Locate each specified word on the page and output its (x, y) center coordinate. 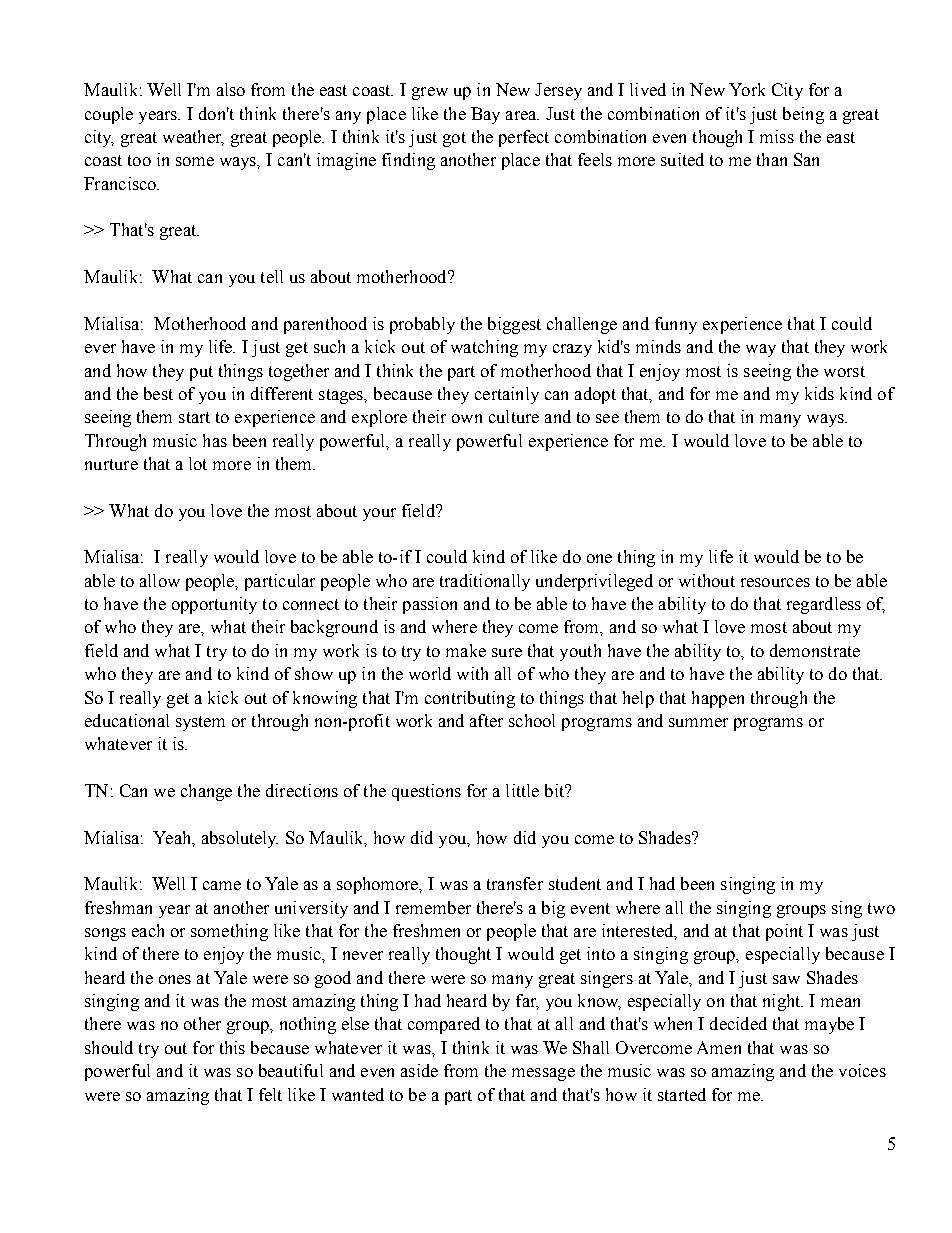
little (522, 790)
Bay (485, 115)
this (232, 1047)
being (803, 115)
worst (844, 371)
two (881, 908)
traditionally (485, 582)
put (201, 373)
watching (484, 348)
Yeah (173, 838)
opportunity (214, 605)
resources (775, 582)
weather (193, 138)
